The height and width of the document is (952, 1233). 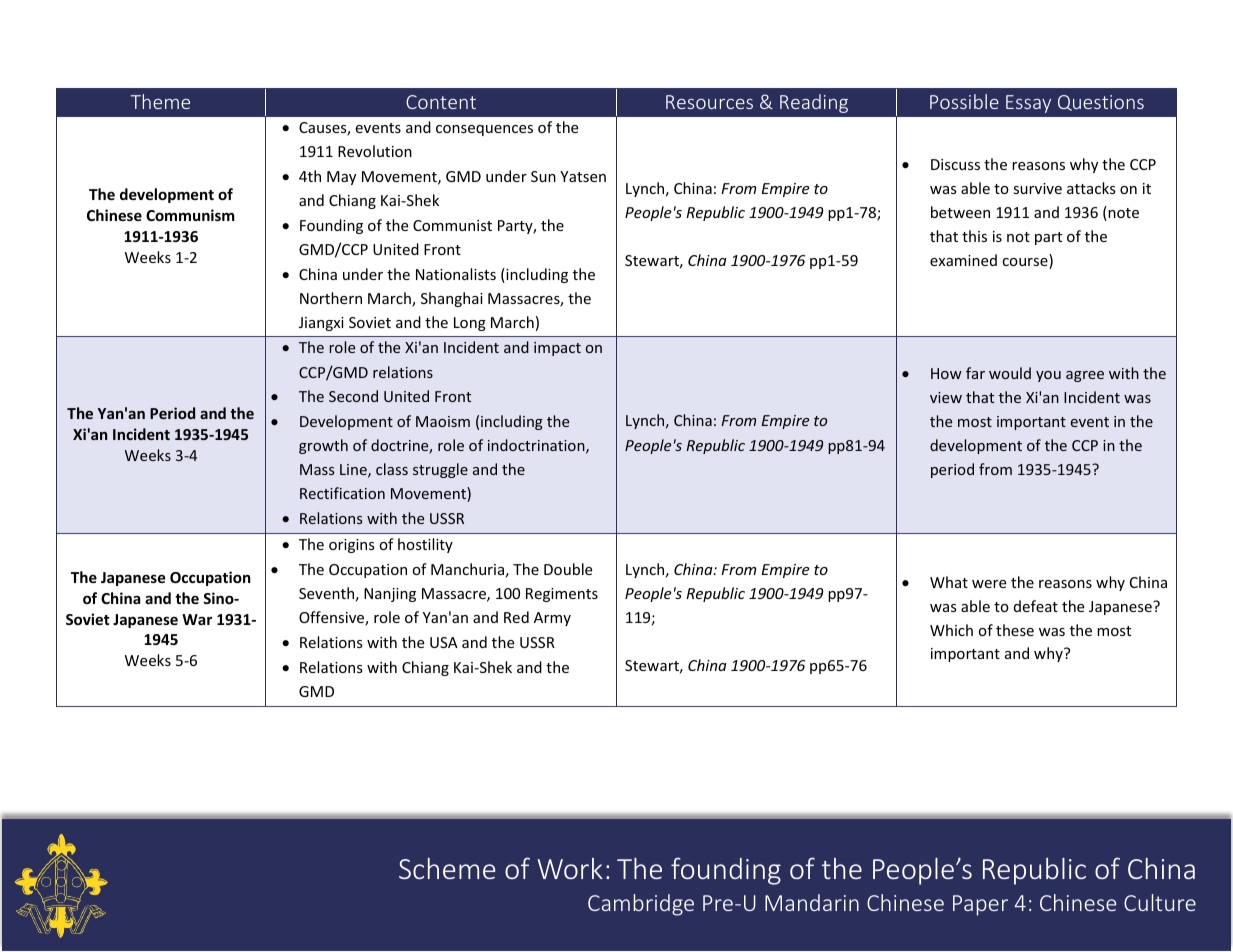 What do you see at coordinates (709, 102) in the document?
I see `Resources` at bounding box center [709, 102].
